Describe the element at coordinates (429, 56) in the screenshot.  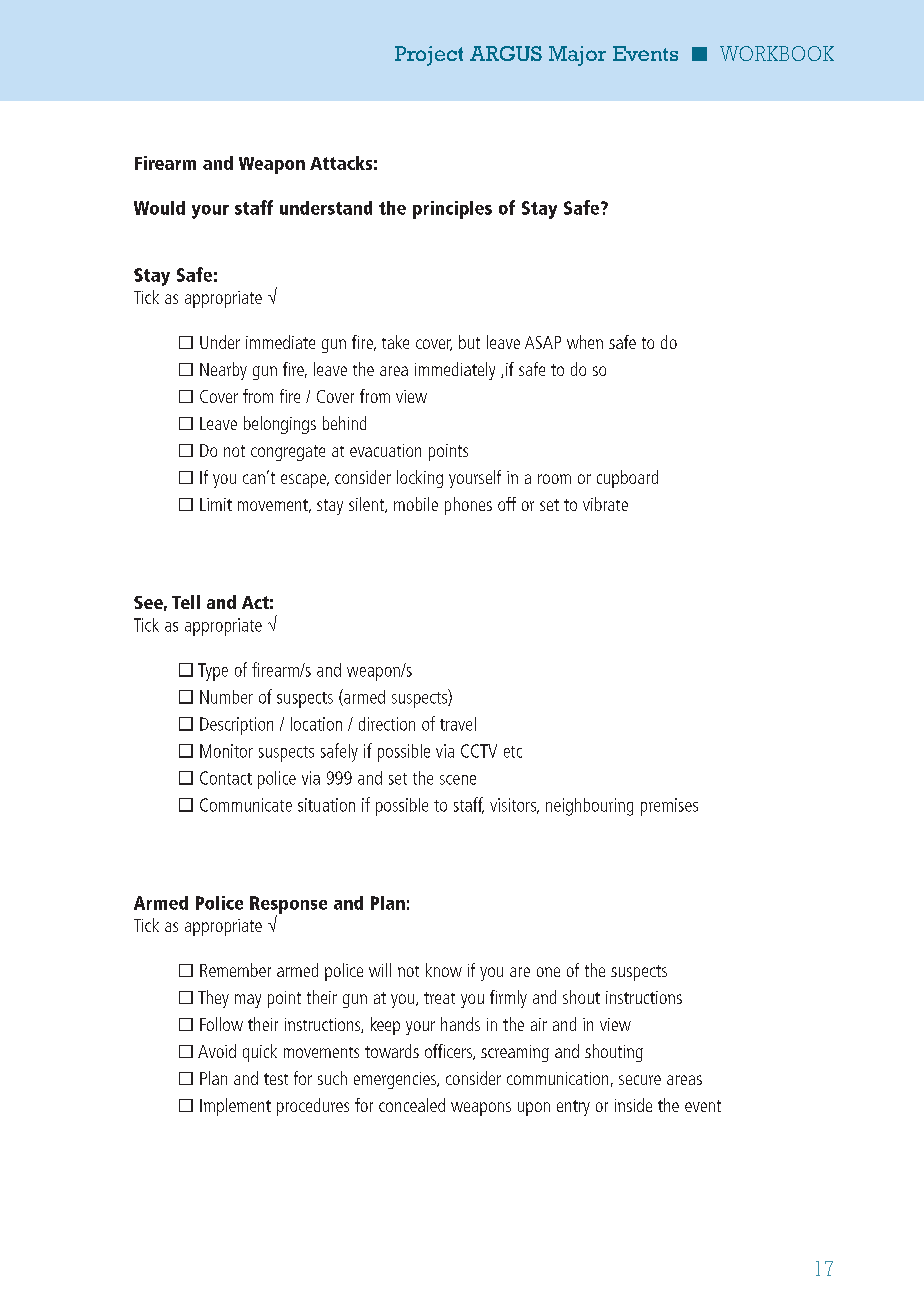
I see `Project` at that location.
